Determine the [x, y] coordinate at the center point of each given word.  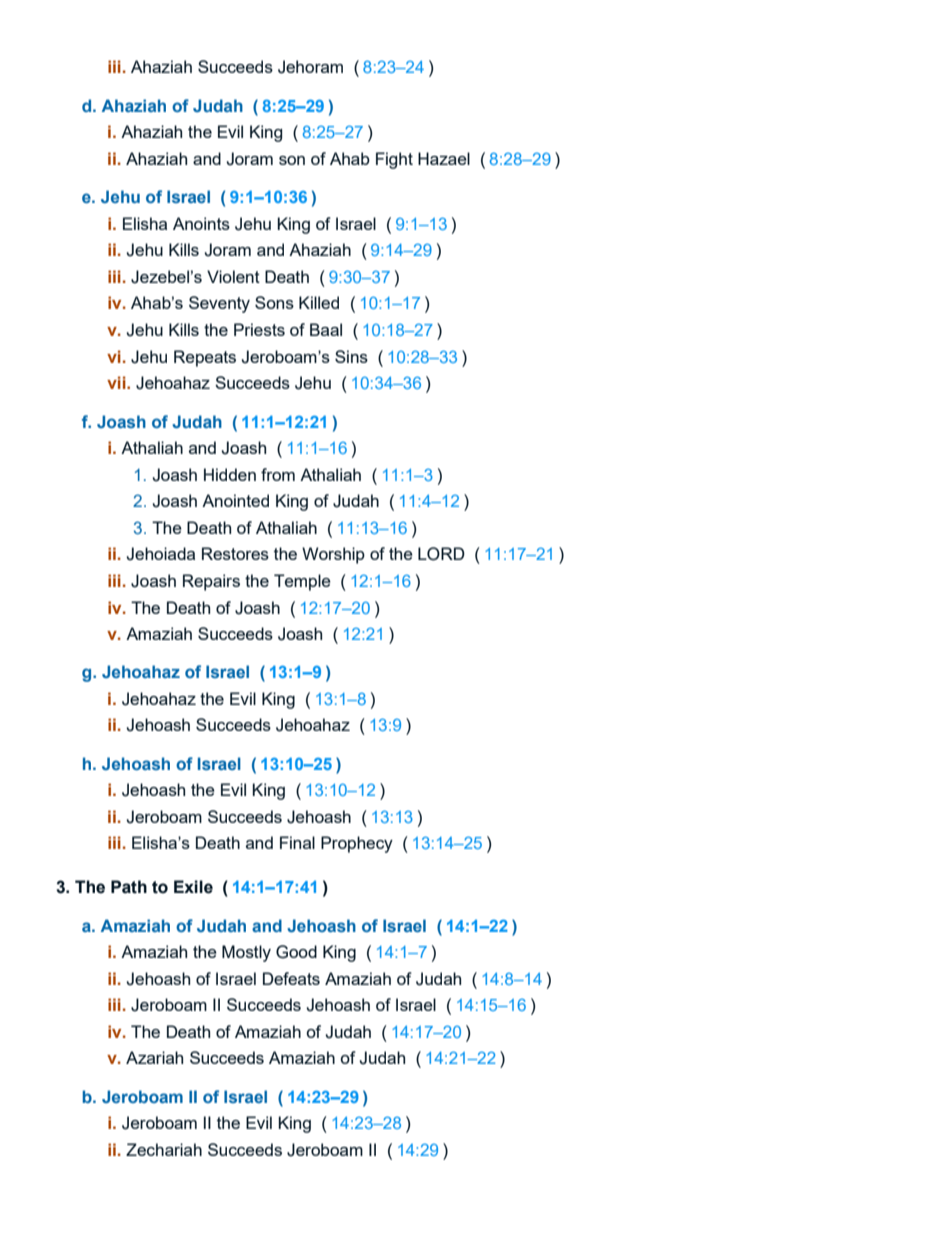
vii [117, 382]
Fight [394, 160]
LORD [441, 554]
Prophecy [357, 844]
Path [129, 887]
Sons [274, 302]
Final [297, 842]
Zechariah [164, 1149]
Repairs [211, 582]
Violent [233, 276]
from [278, 474]
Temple [302, 582]
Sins [351, 356]
